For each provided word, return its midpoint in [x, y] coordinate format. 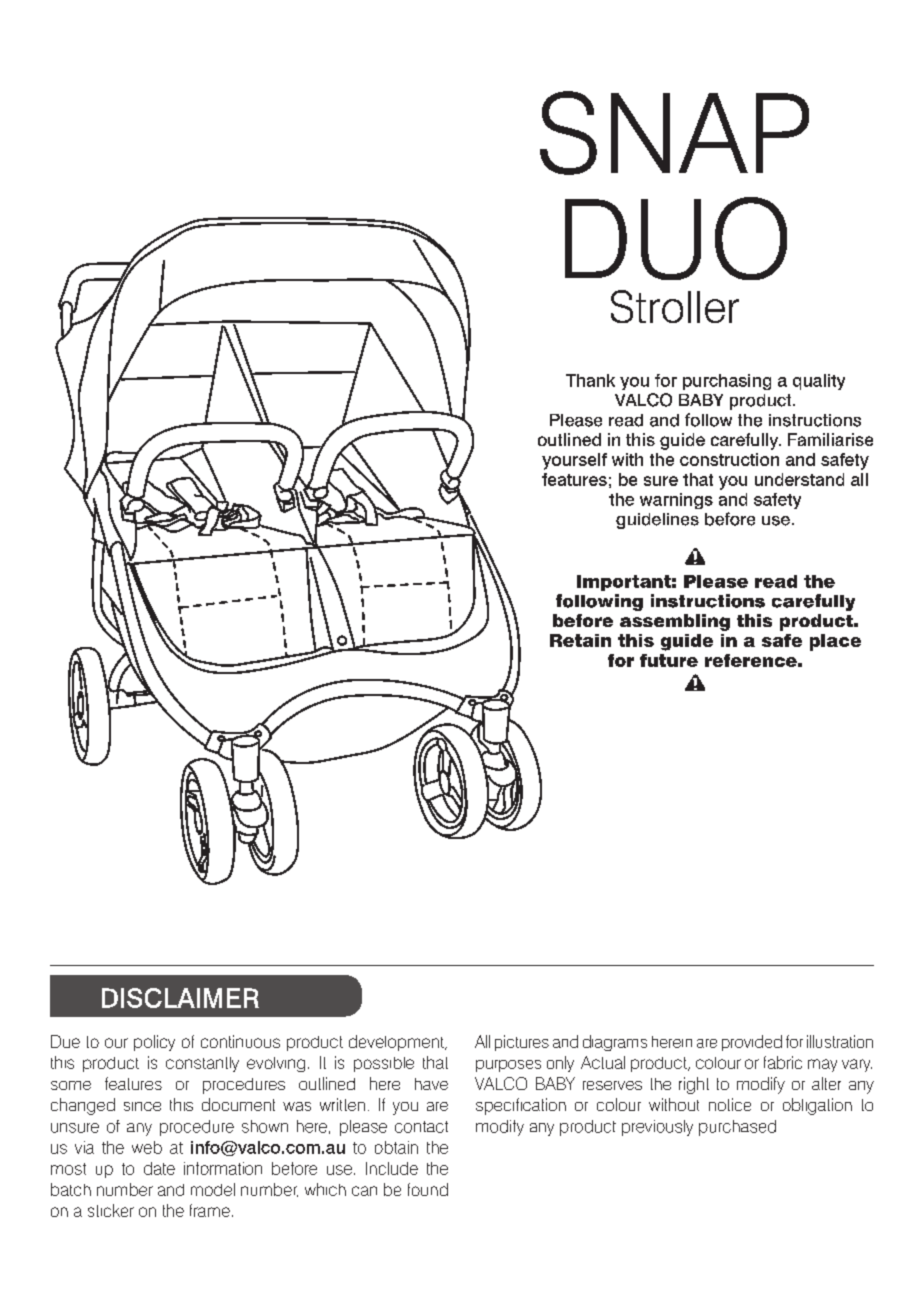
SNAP [674, 133]
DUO [676, 238]
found [428, 1189]
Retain [580, 640]
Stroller [675, 306]
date [159, 1168]
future [669, 660]
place [835, 642]
